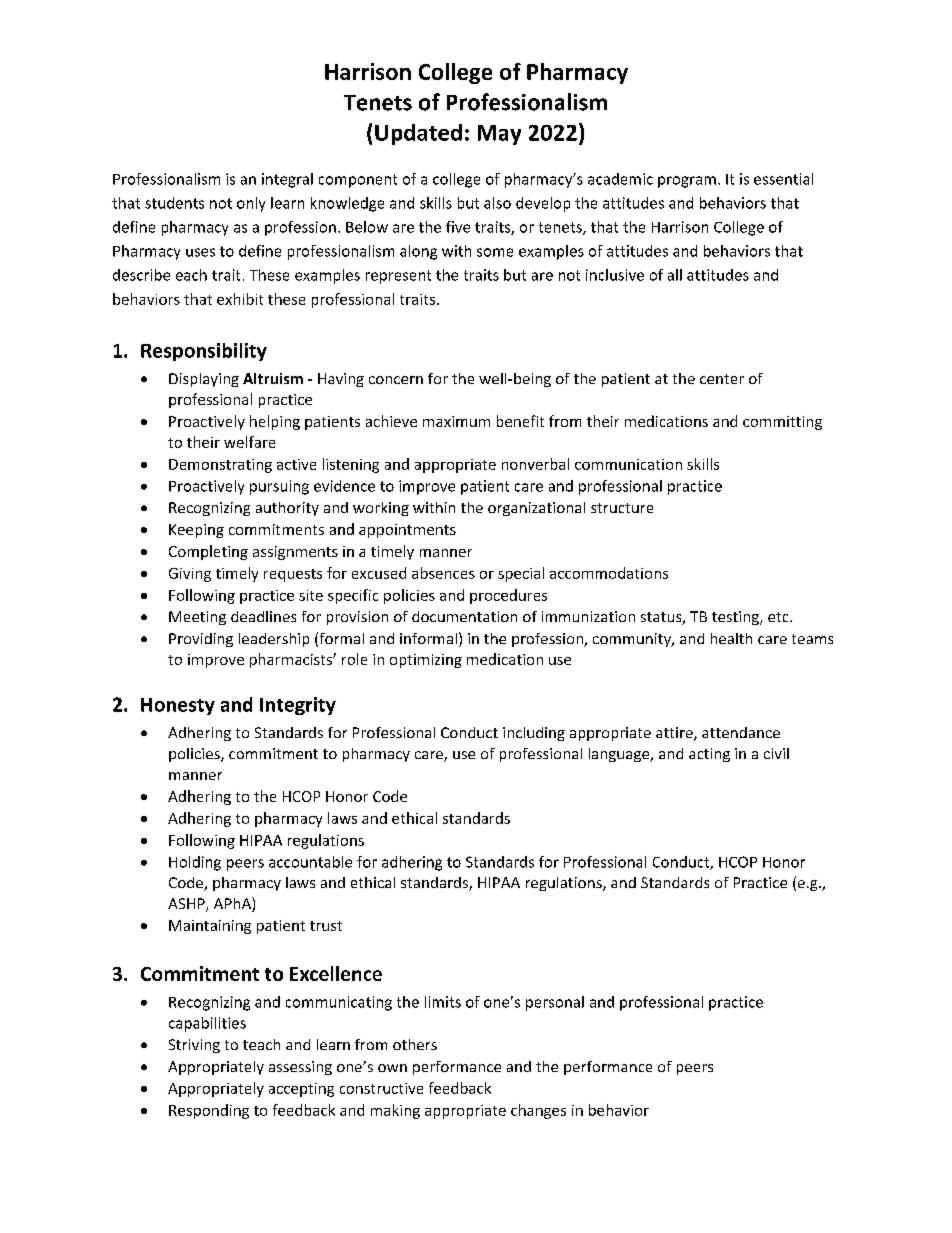 Image resolution: width=952 pixels, height=1233 pixels. I want to click on personal, so click(555, 1003).
